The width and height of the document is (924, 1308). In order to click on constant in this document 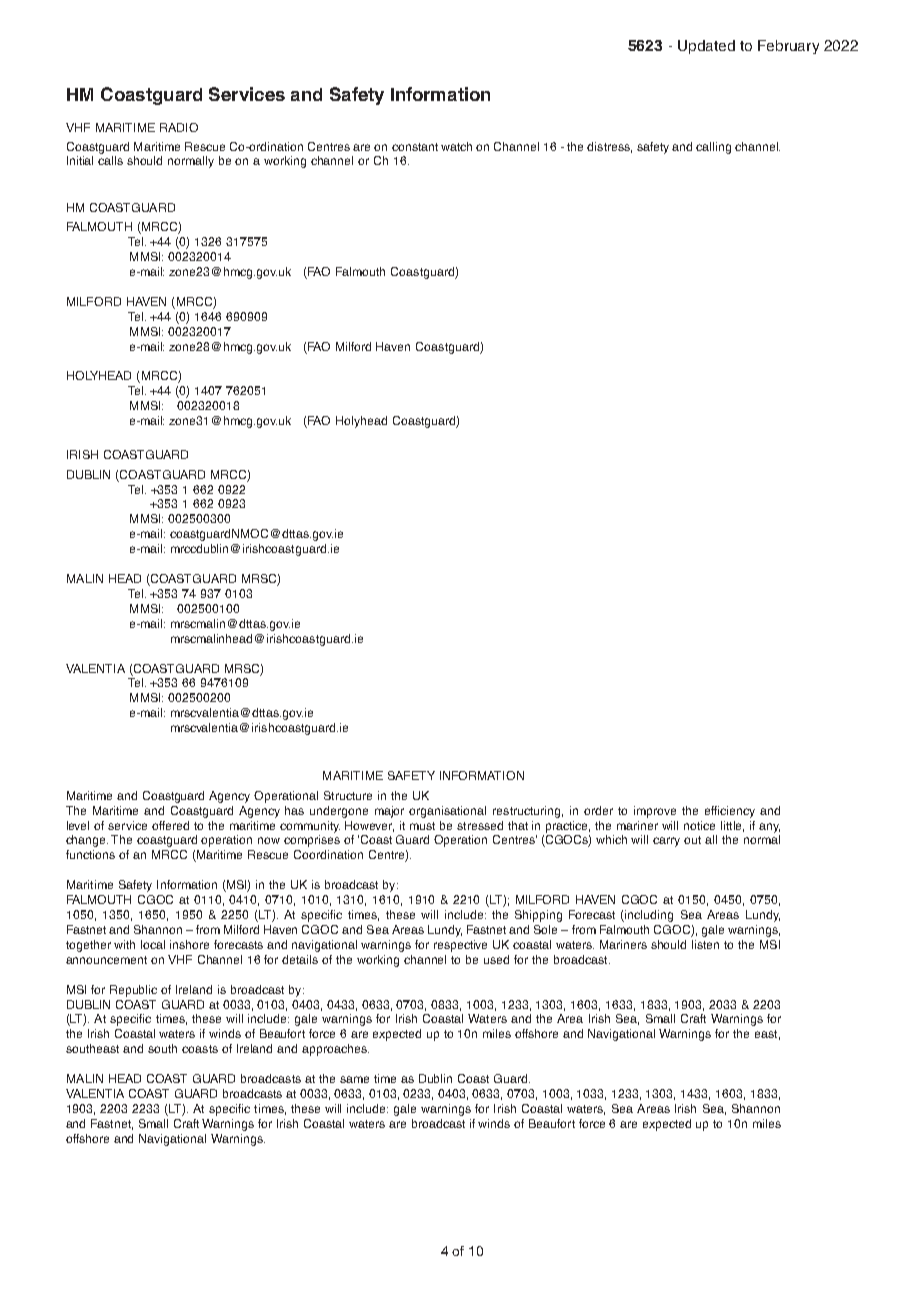, I will do `click(415, 147)`.
